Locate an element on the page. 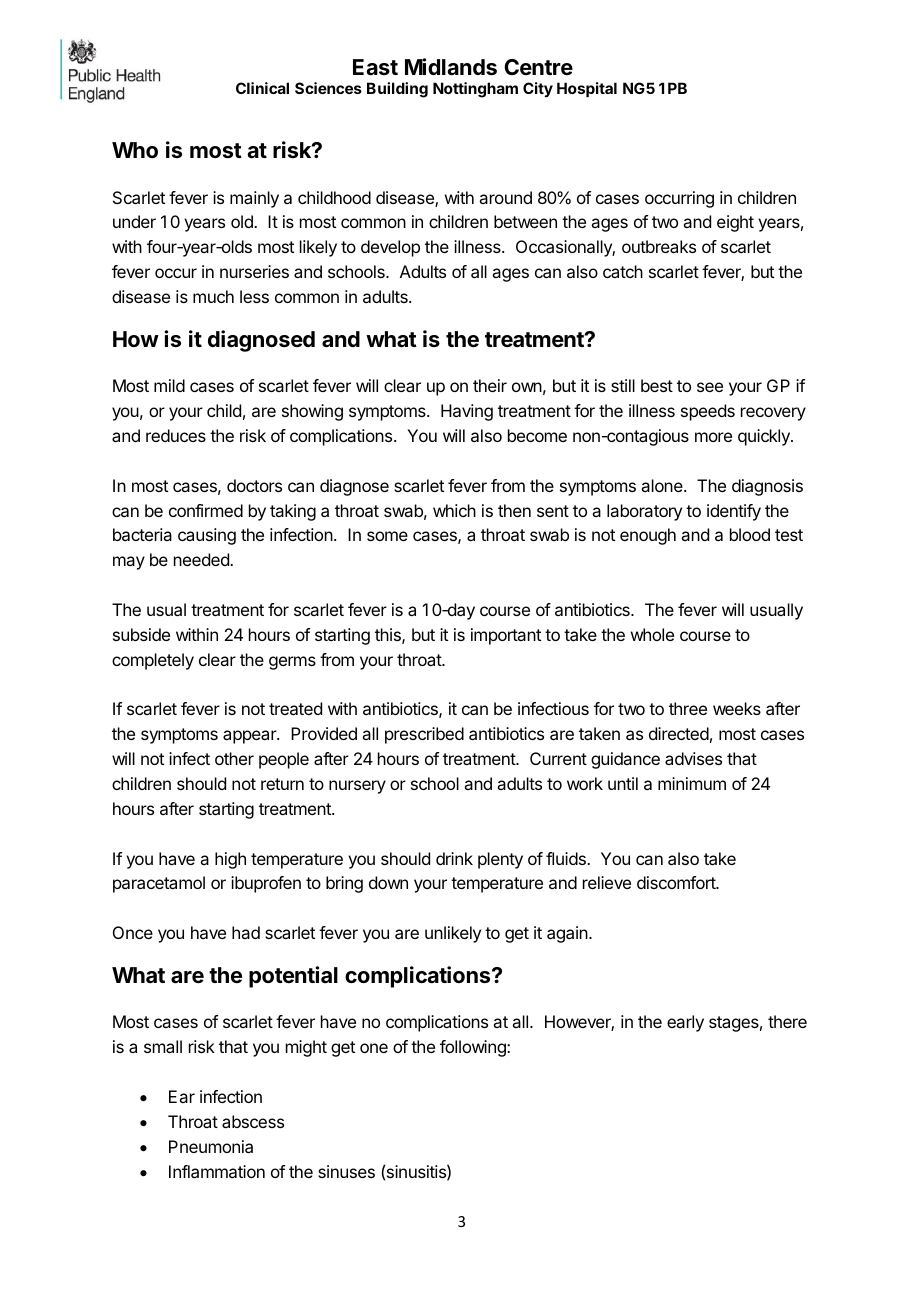 The image size is (924, 1308). subside is located at coordinates (141, 634).
